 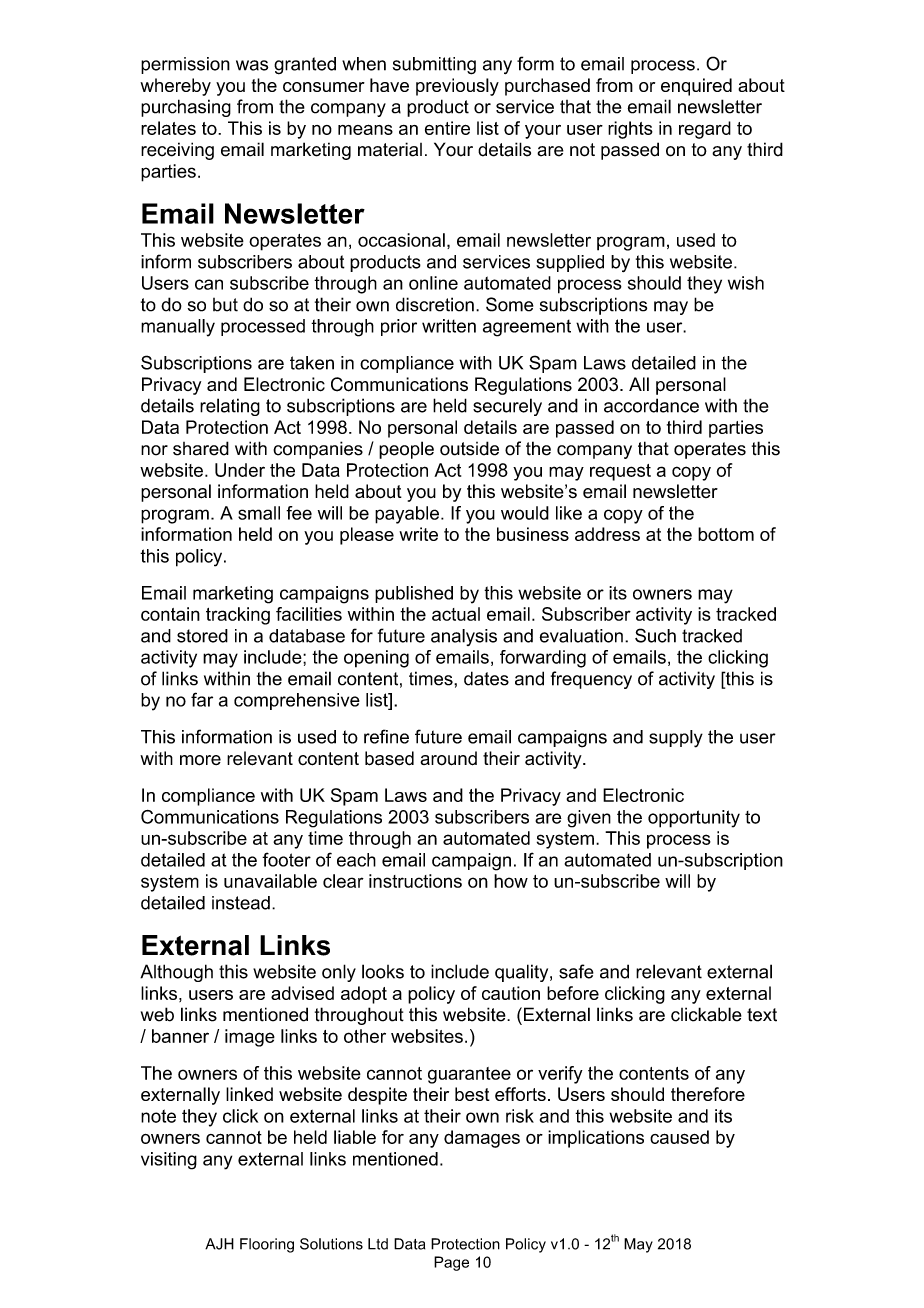 What do you see at coordinates (270, 881) in the image?
I see `unavailable` at bounding box center [270, 881].
